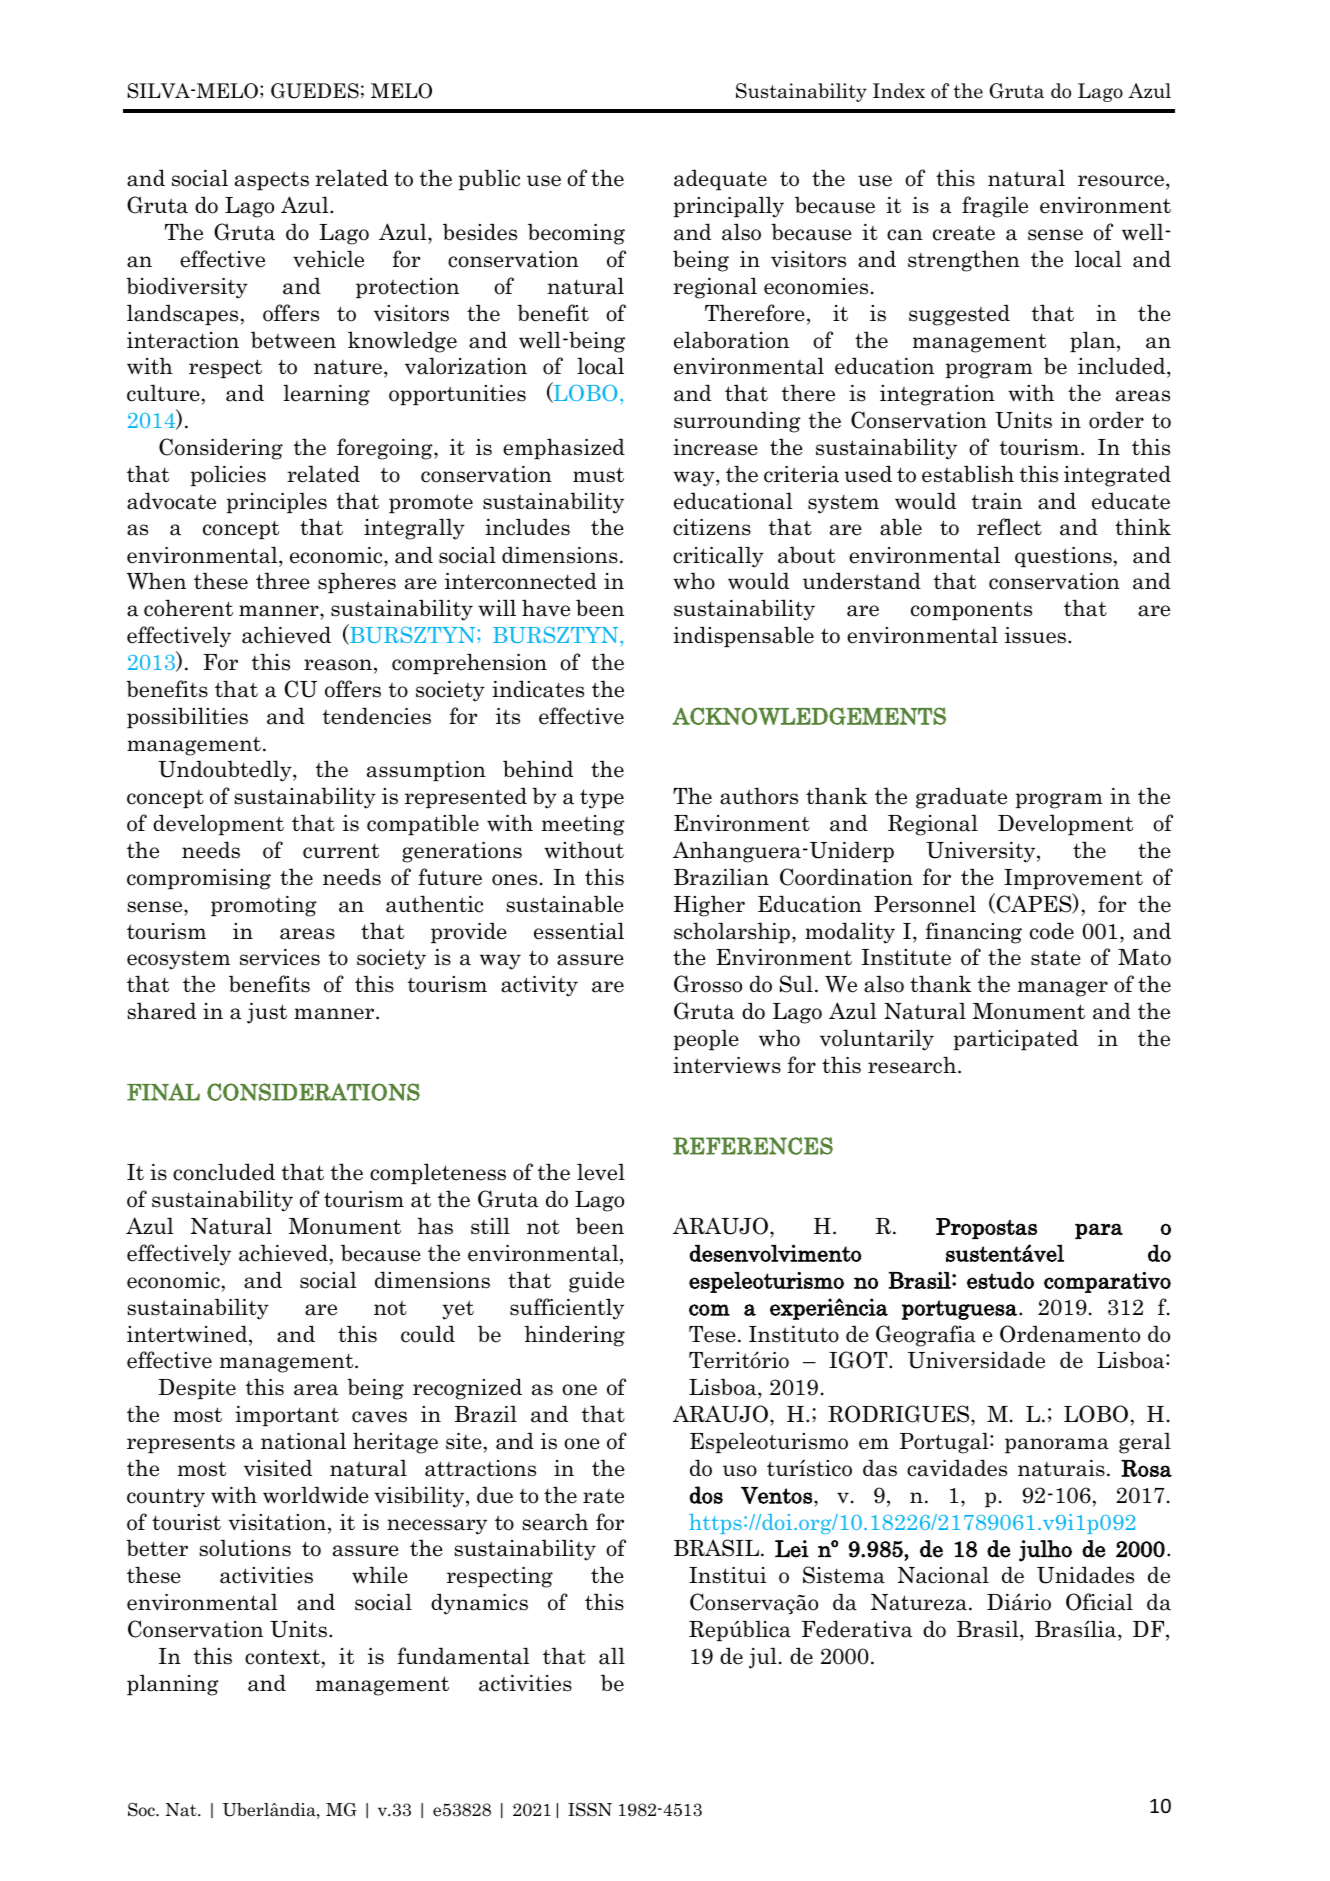 Image resolution: width=1330 pixels, height=1881 pixels. I want to click on reason, so click(338, 665).
